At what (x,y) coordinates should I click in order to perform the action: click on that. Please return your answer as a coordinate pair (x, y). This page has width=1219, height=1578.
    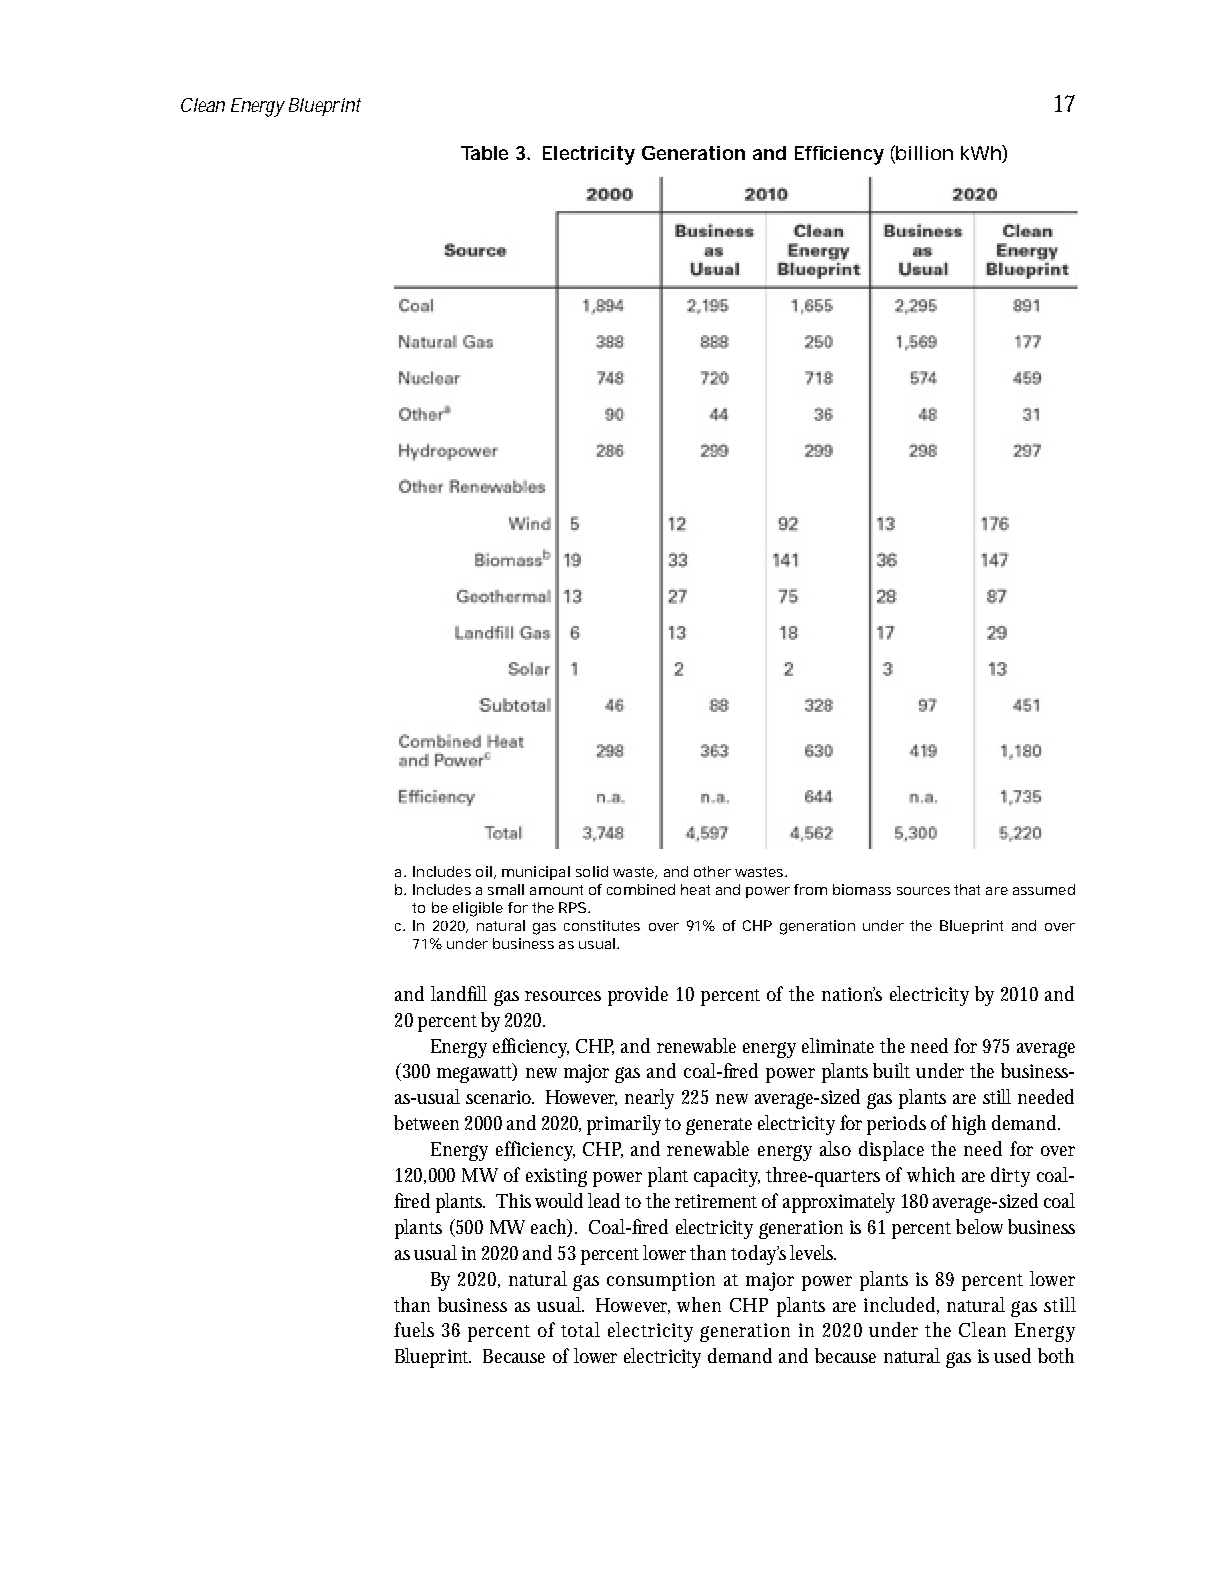
    Looking at the image, I should click on (967, 889).
